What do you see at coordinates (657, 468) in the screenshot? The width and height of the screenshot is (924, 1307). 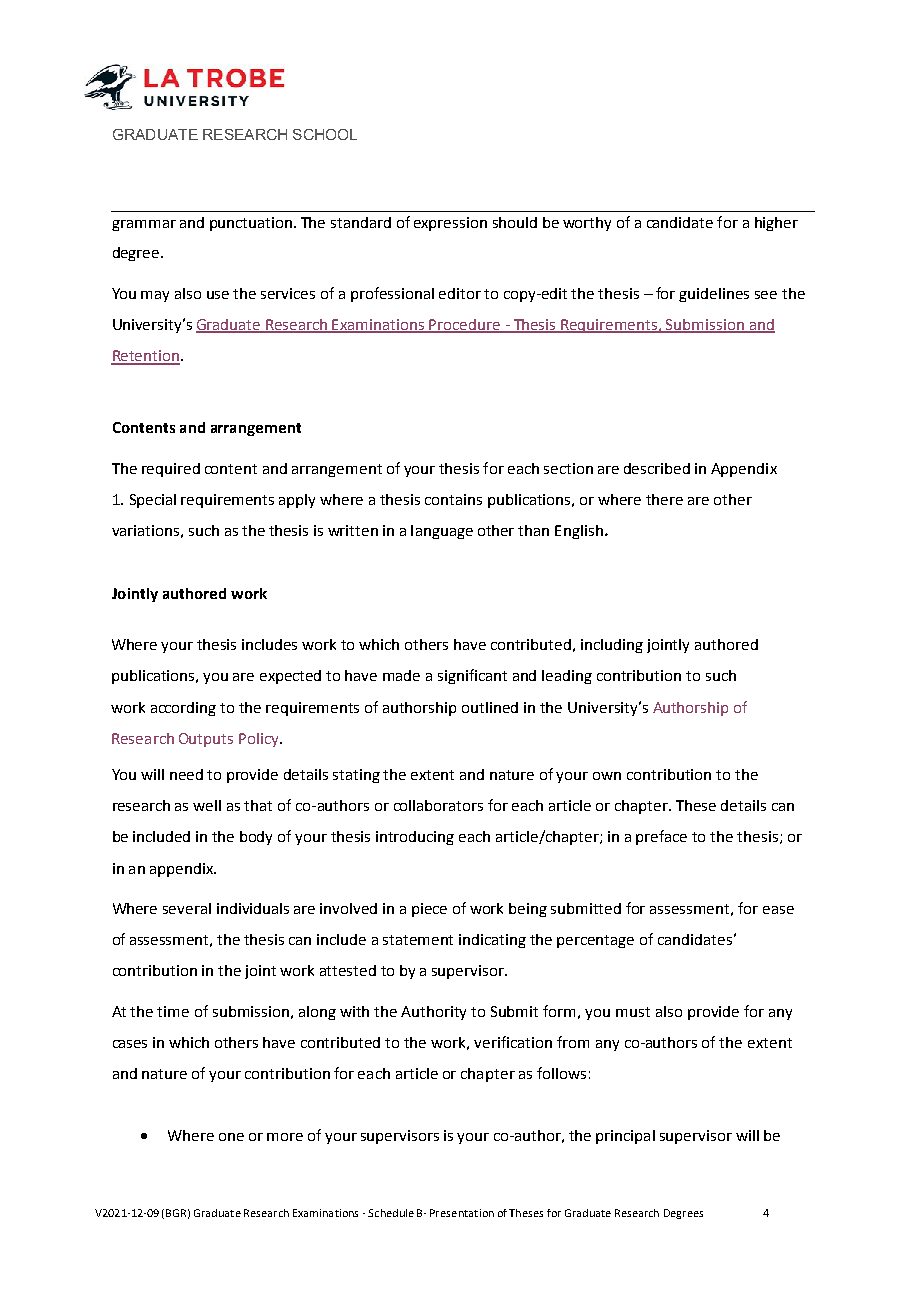 I see `described` at bounding box center [657, 468].
